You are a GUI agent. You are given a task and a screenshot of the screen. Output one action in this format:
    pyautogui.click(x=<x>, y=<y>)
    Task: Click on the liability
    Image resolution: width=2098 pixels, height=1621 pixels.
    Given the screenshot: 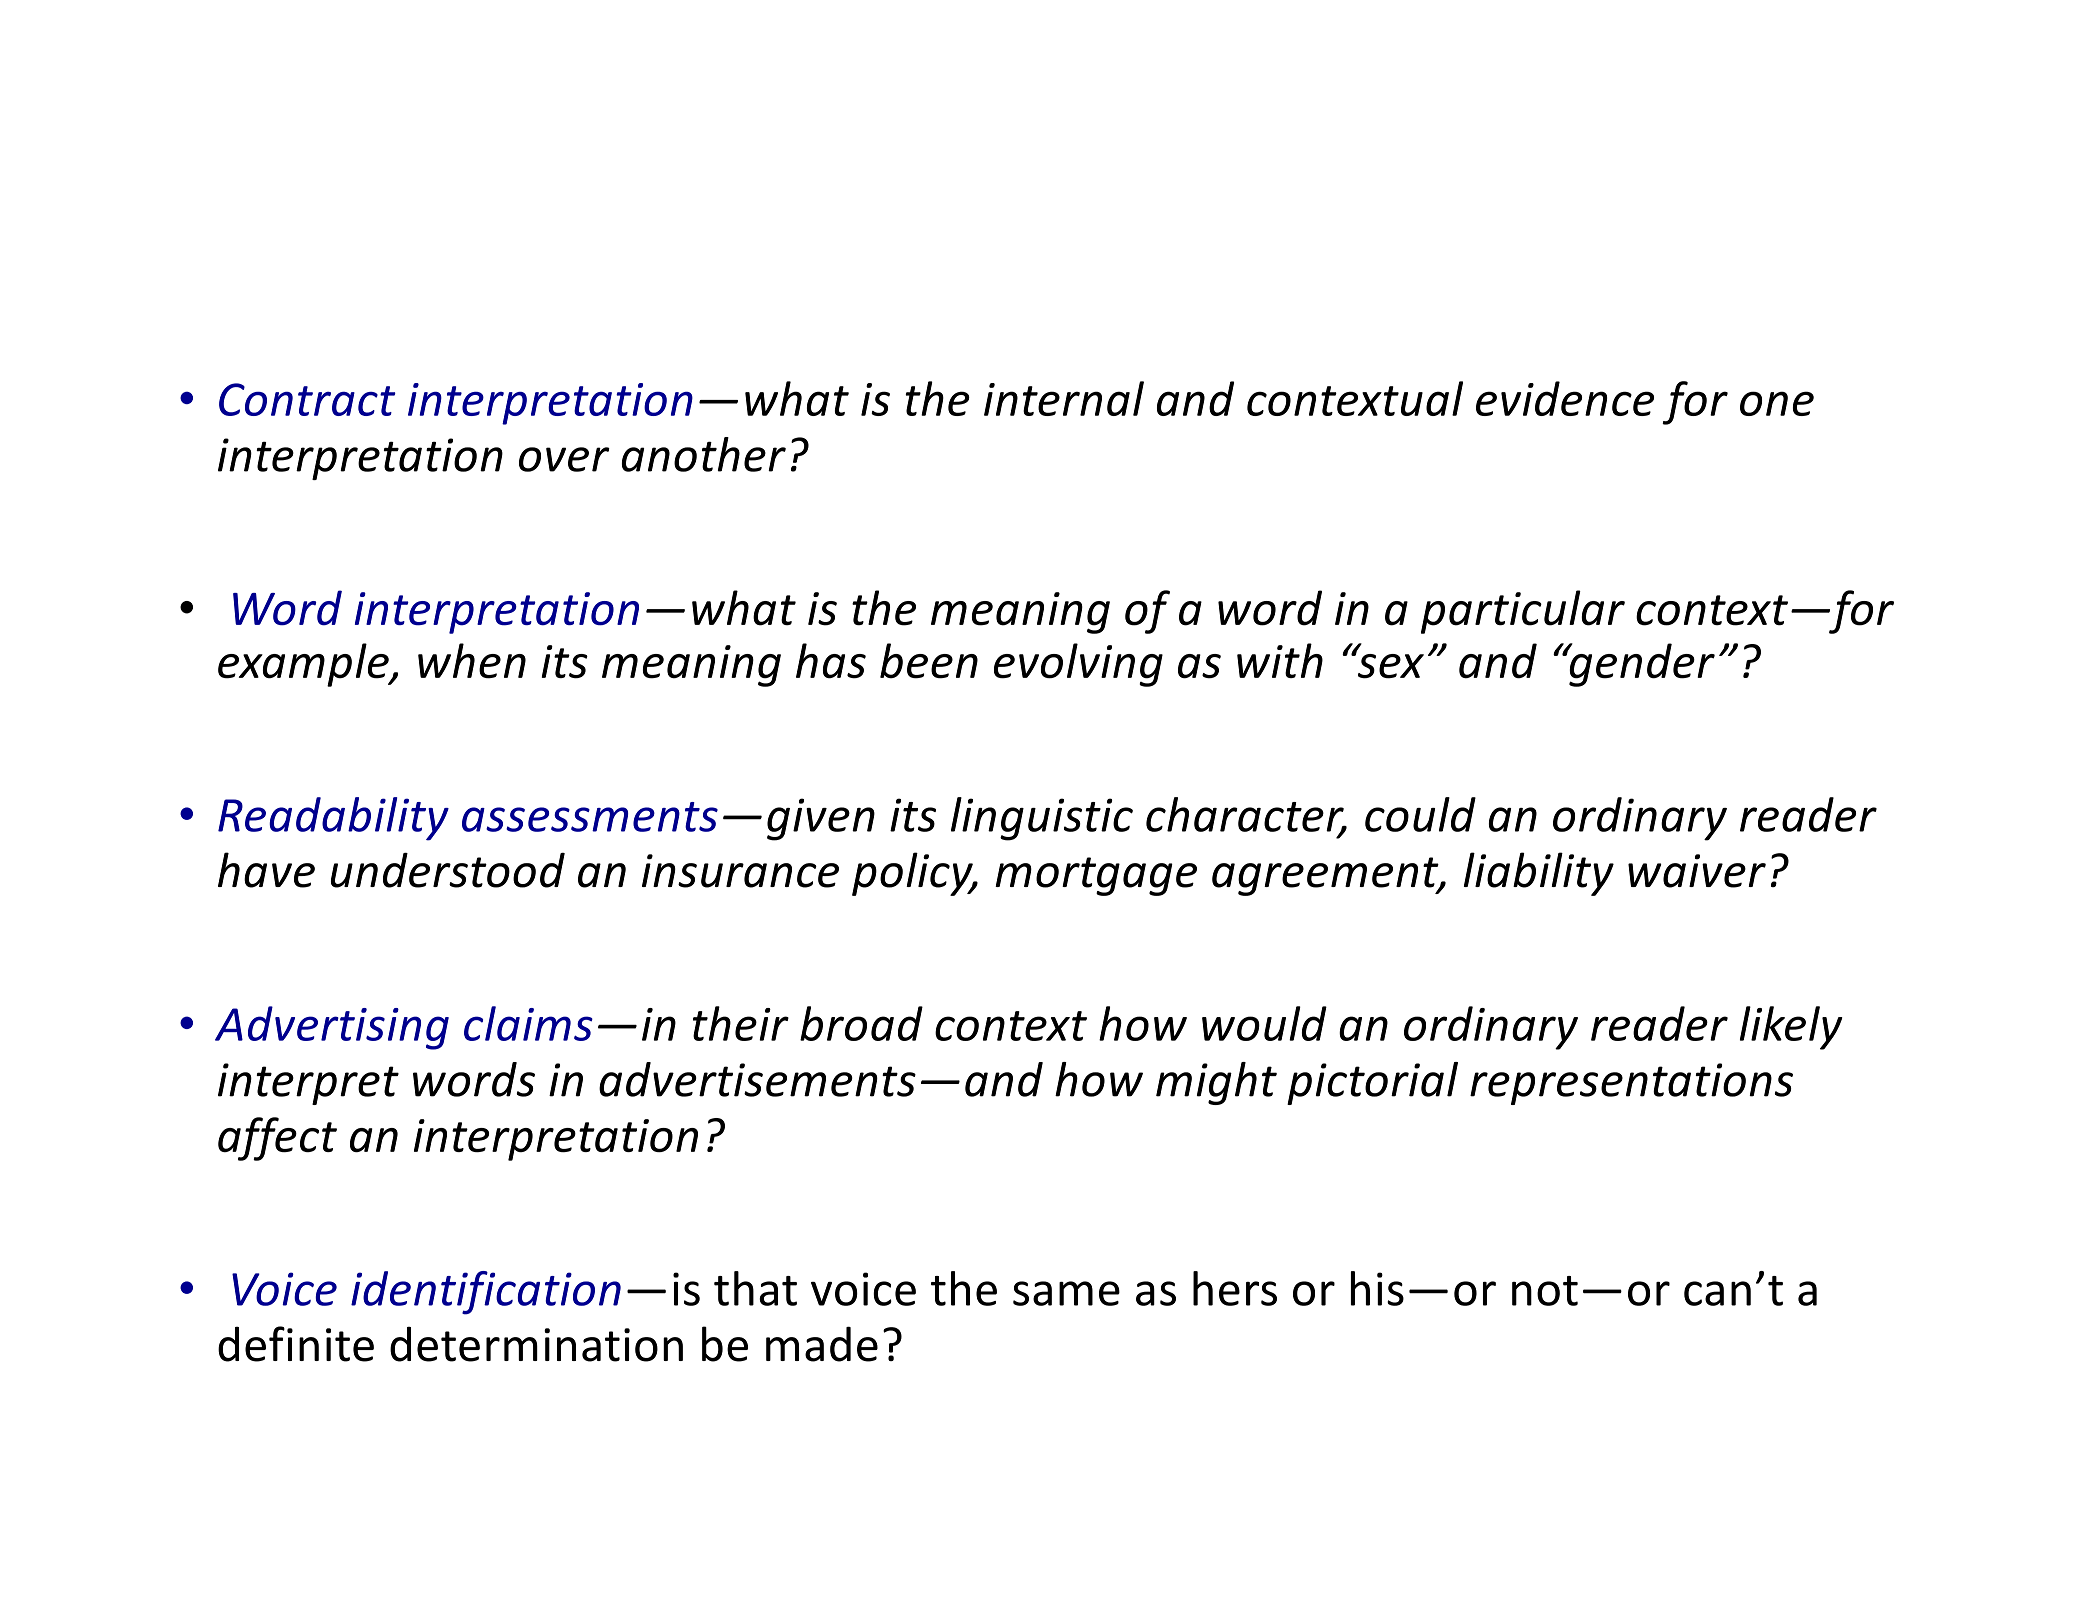 What is the action you would take?
    pyautogui.click(x=1539, y=874)
